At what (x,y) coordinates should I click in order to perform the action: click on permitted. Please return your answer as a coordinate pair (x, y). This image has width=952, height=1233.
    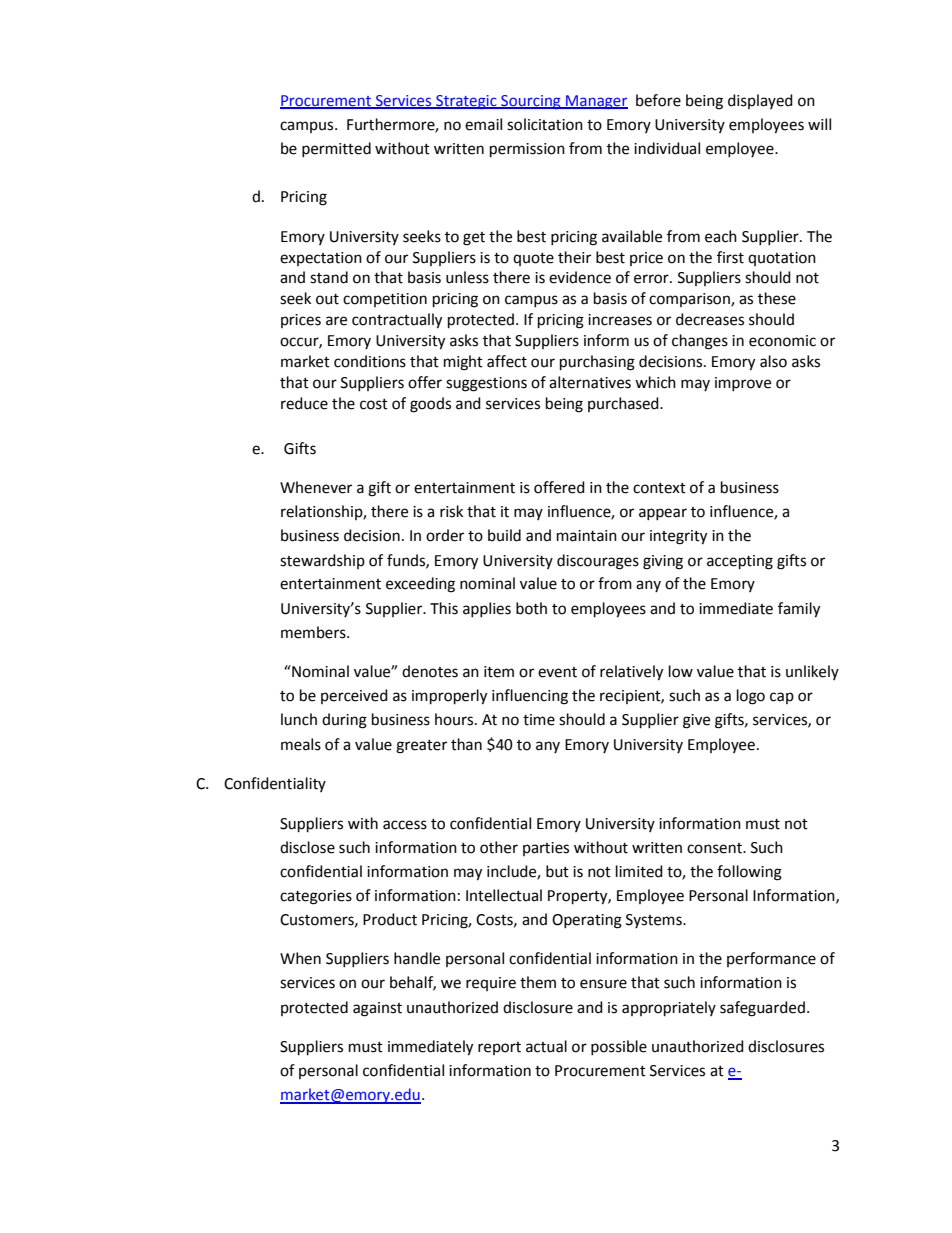
    Looking at the image, I should click on (336, 149).
